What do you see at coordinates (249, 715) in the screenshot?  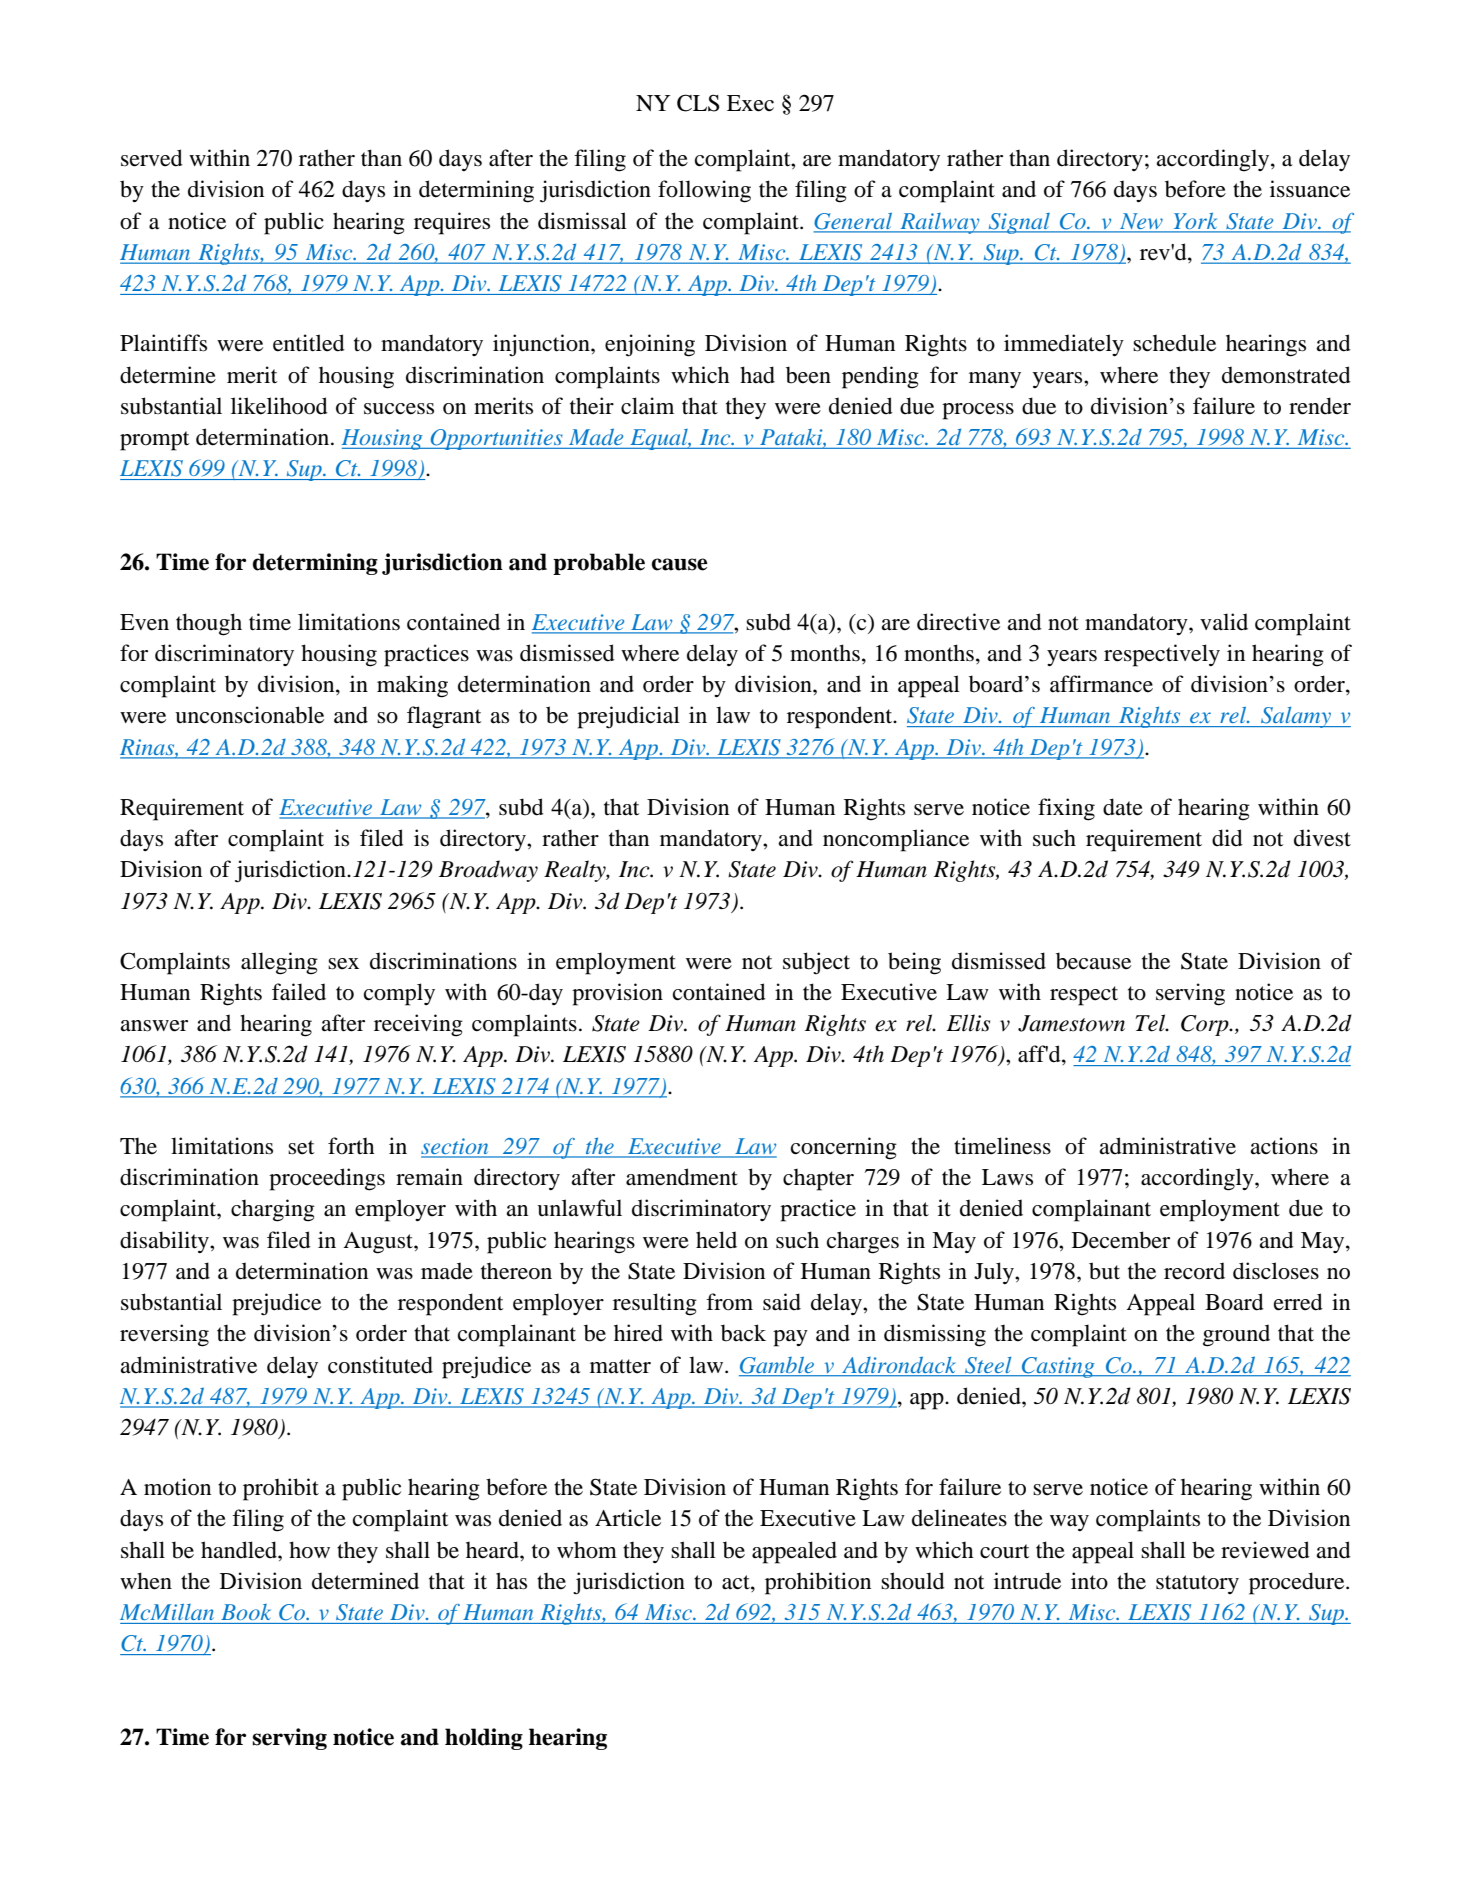 I see `unconscionable` at bounding box center [249, 715].
